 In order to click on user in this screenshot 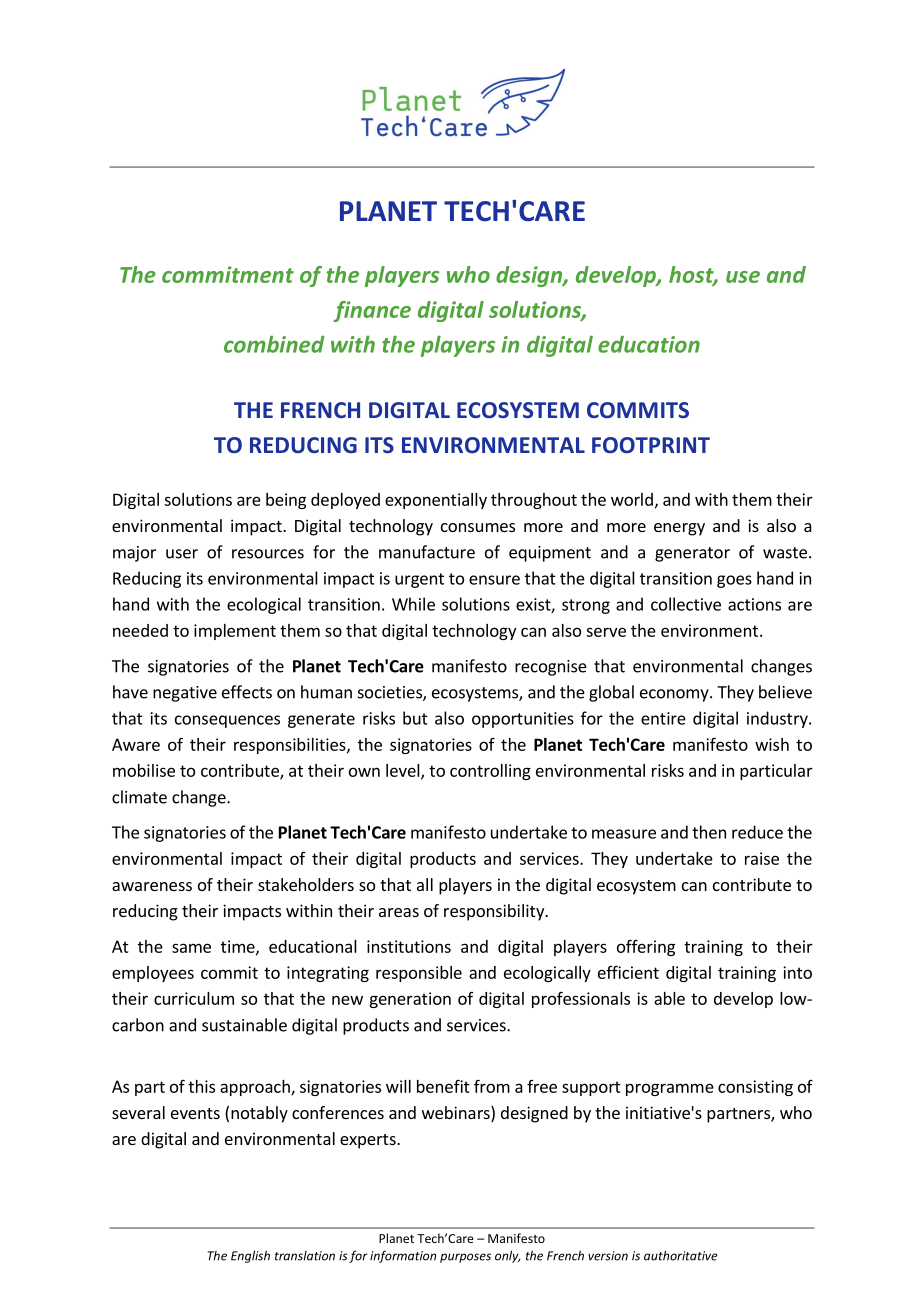, I will do `click(182, 554)`.
